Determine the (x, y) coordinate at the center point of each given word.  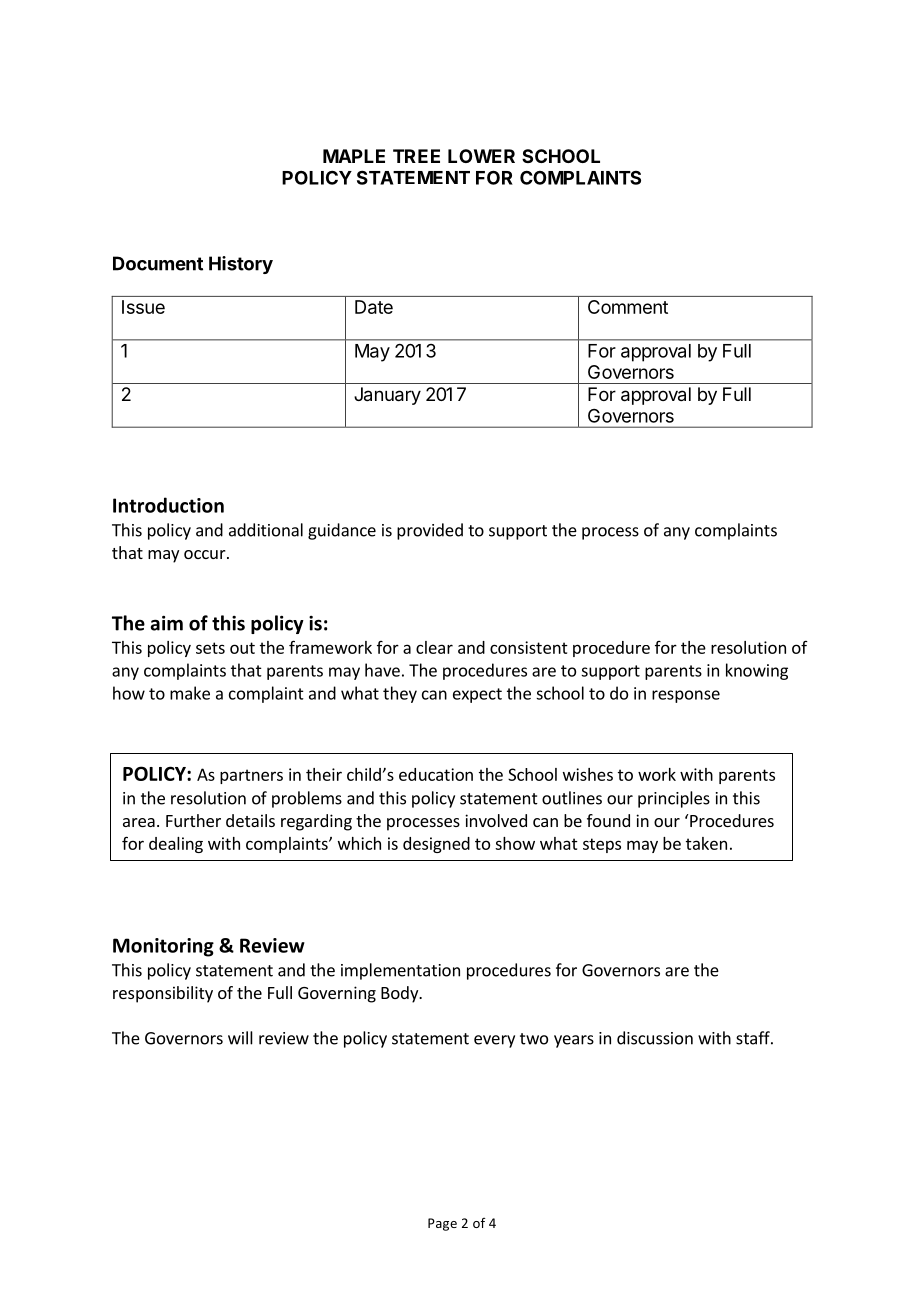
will (240, 1038)
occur (206, 554)
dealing (176, 845)
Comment (628, 307)
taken (706, 843)
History (241, 265)
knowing (757, 671)
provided (430, 531)
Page (442, 1224)
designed (436, 845)
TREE (416, 156)
